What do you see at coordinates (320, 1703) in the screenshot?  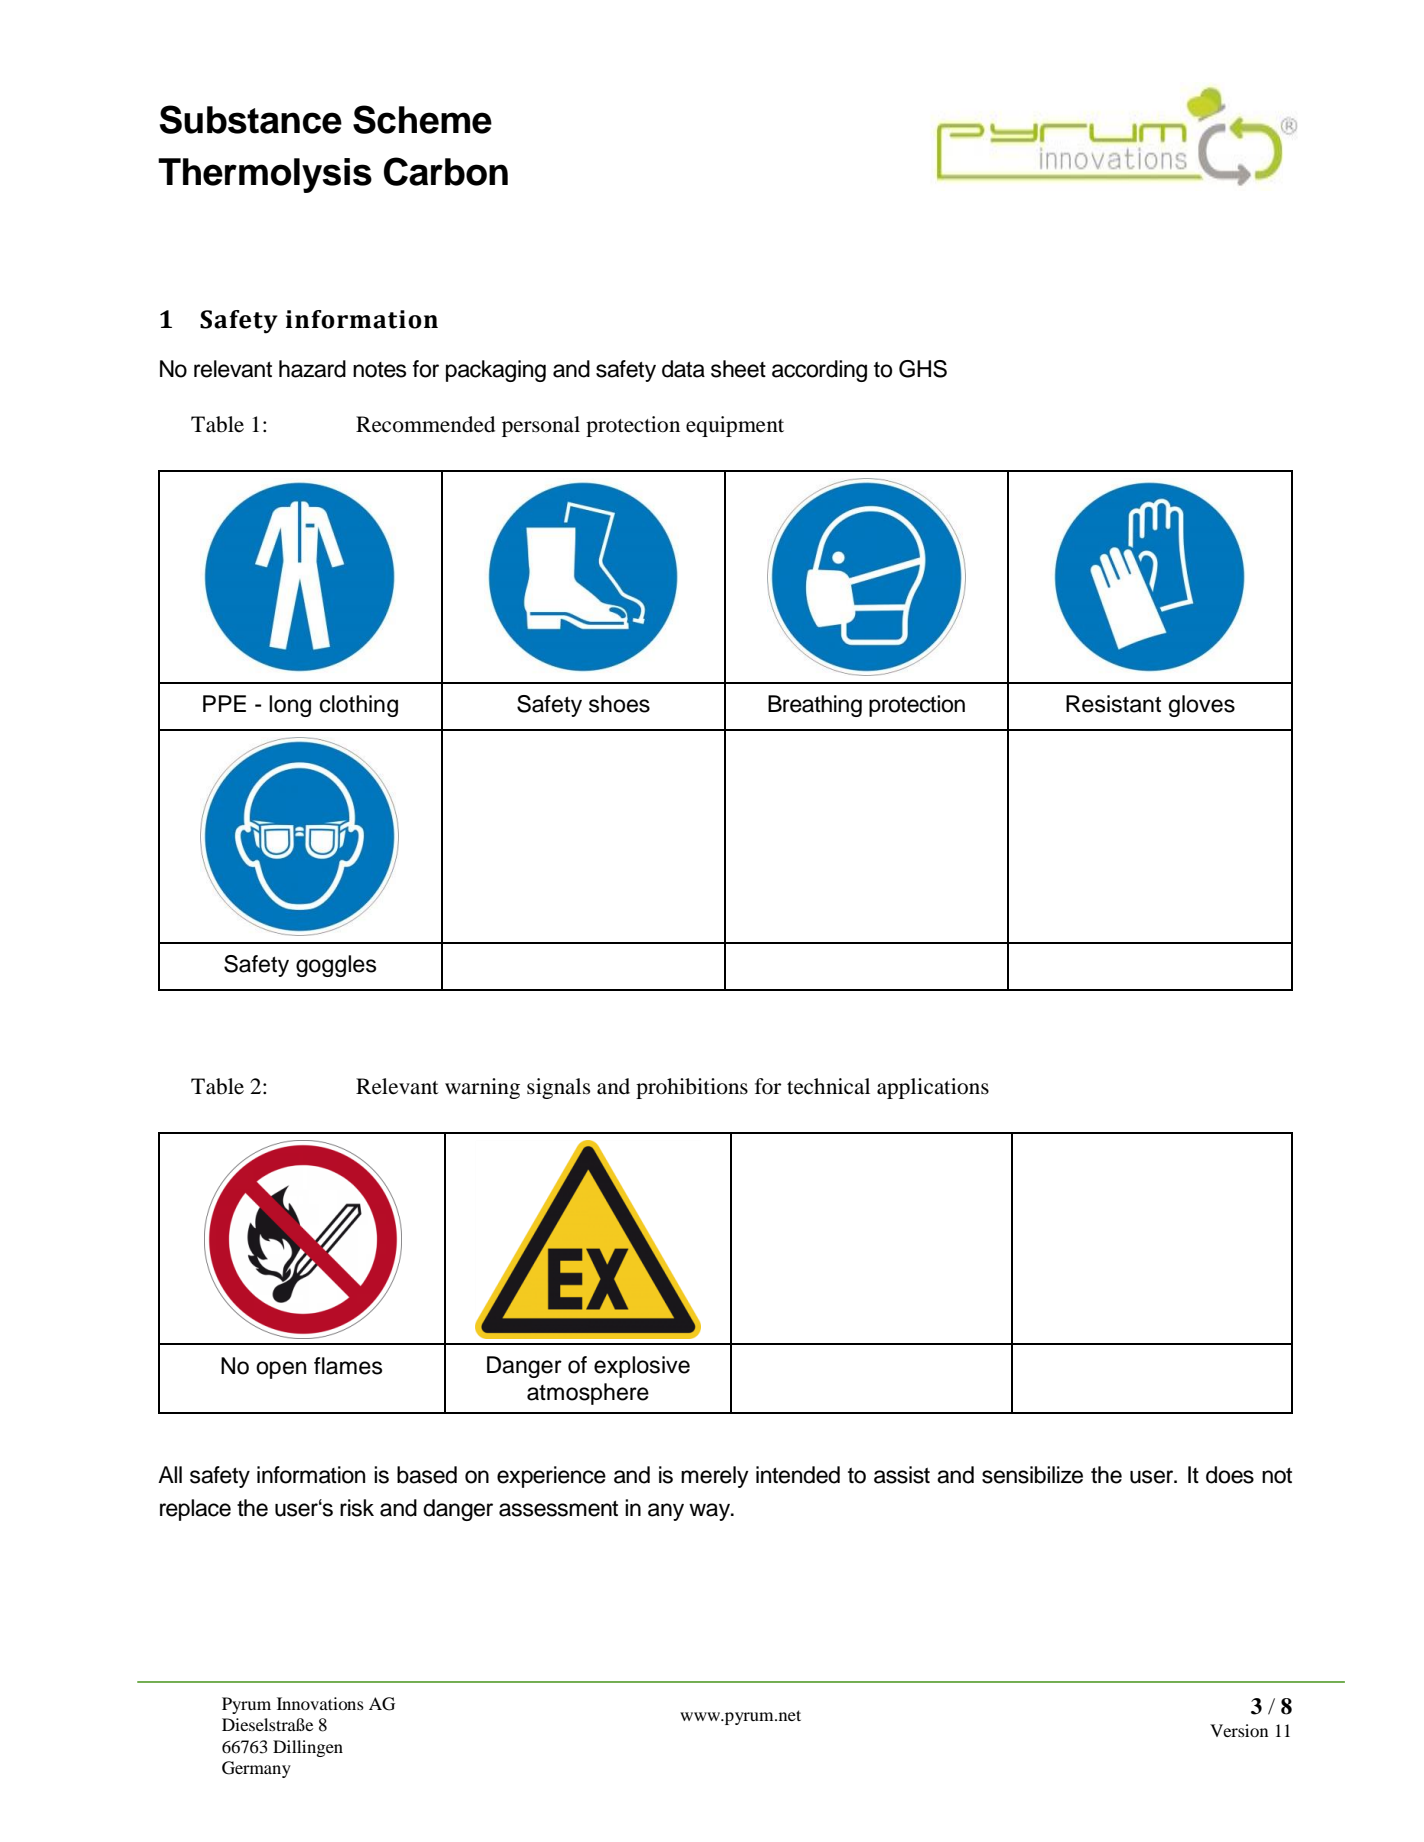 I see `Innovations` at bounding box center [320, 1703].
